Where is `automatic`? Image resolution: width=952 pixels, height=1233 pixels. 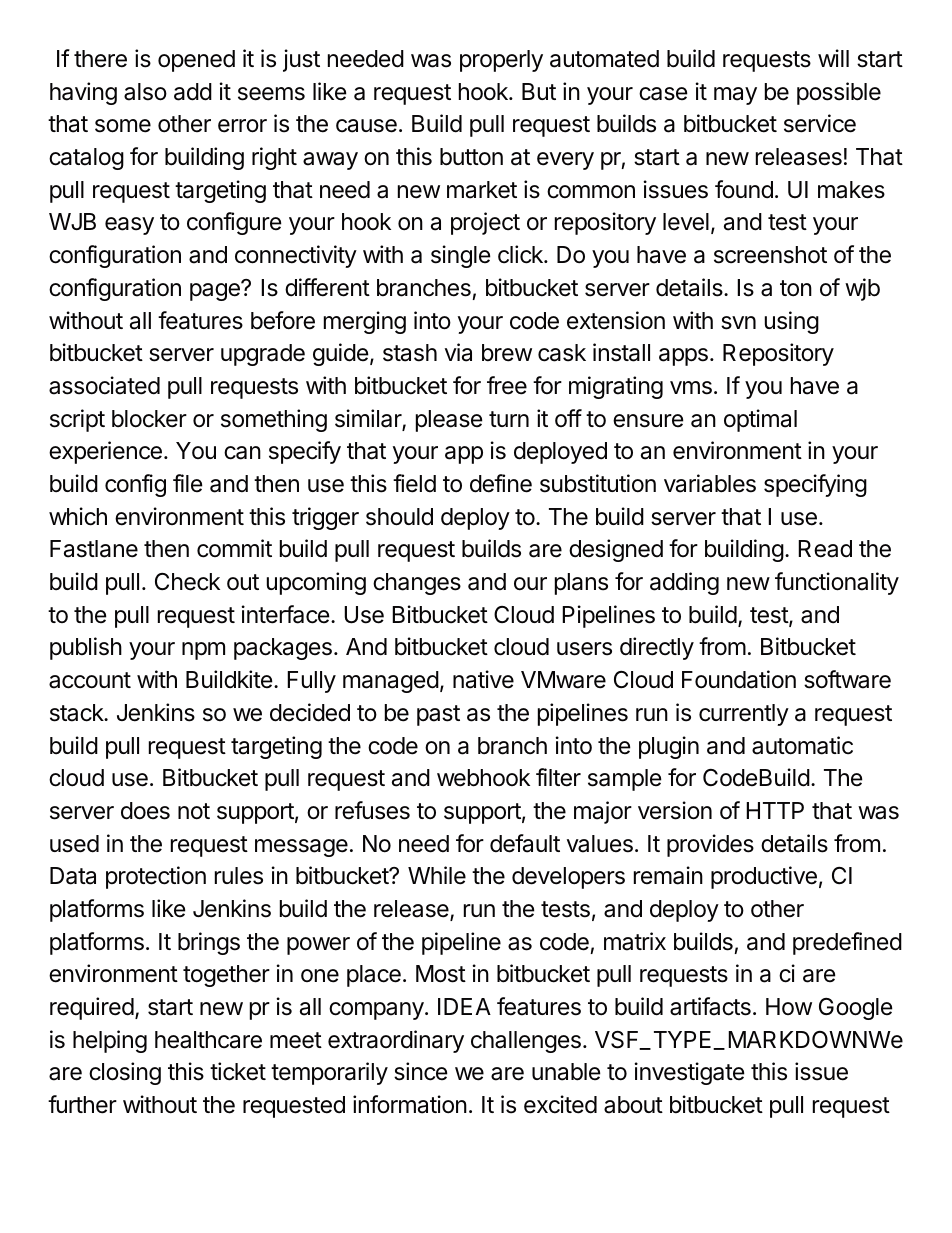
automatic is located at coordinates (802, 745).
